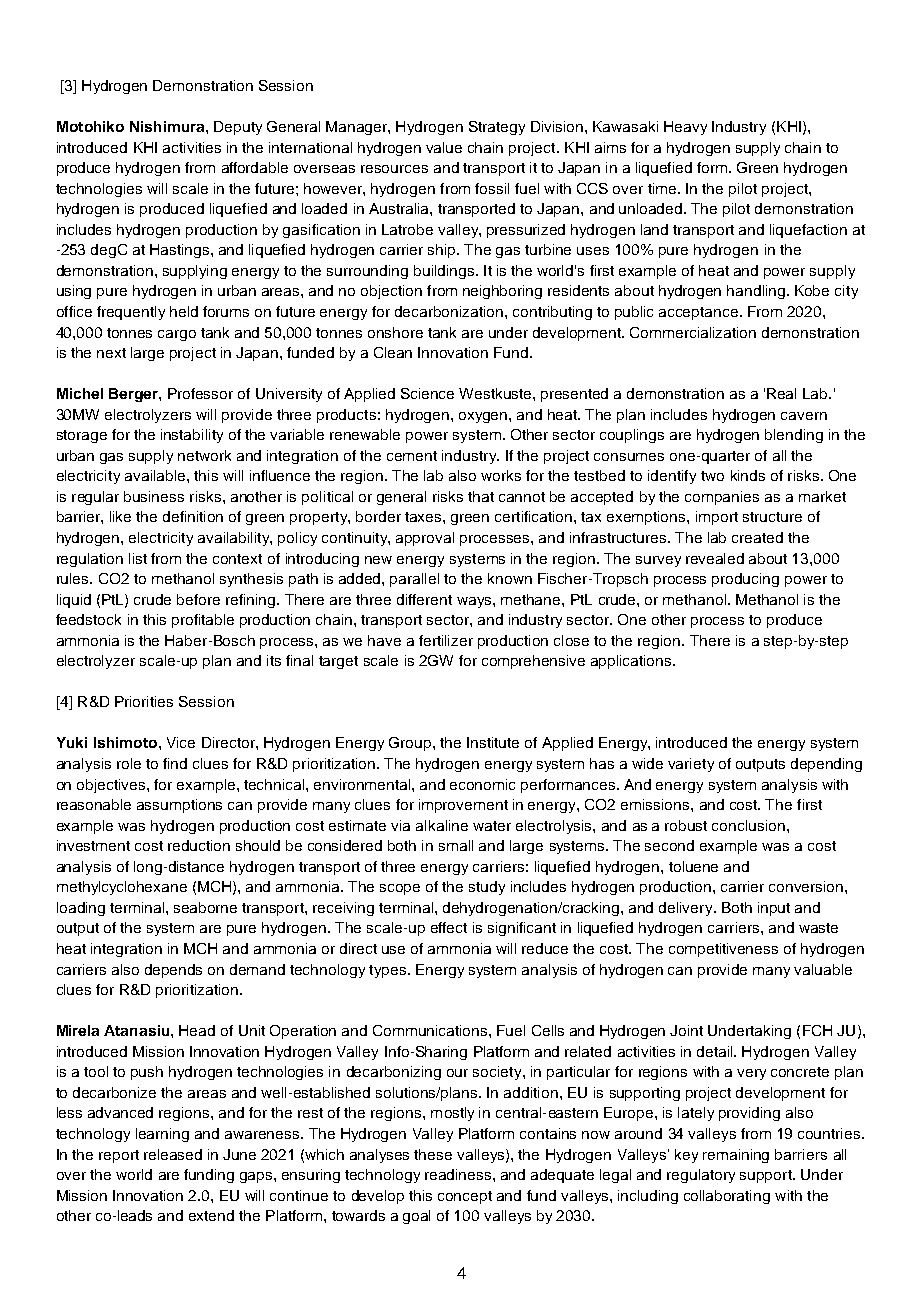 The width and height of the document is (924, 1308). Describe the element at coordinates (727, 1197) in the document. I see `collaborating` at that location.
